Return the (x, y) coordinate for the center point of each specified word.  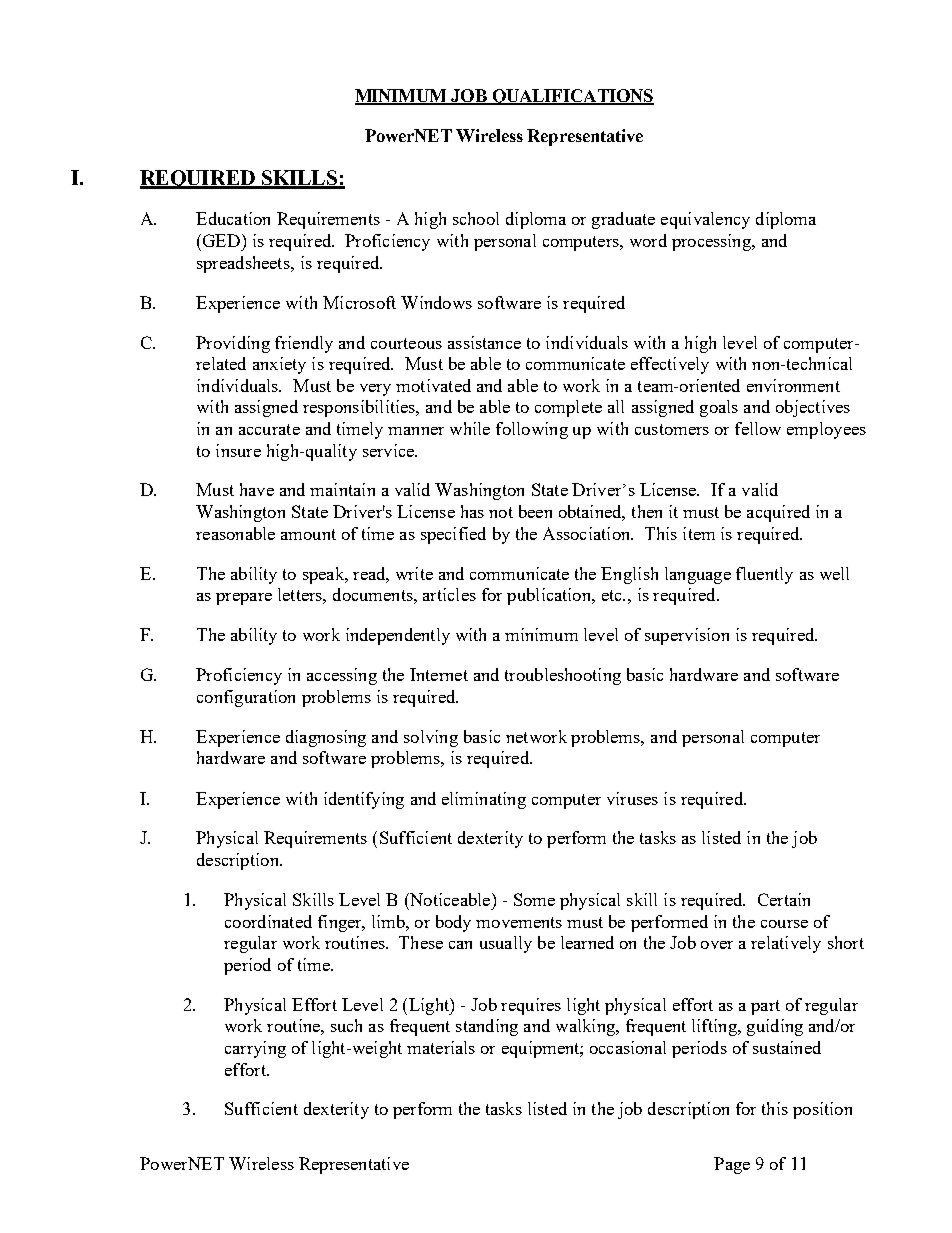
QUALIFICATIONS (572, 97)
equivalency (705, 220)
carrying (255, 1049)
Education (233, 218)
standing (487, 1027)
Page (732, 1165)
